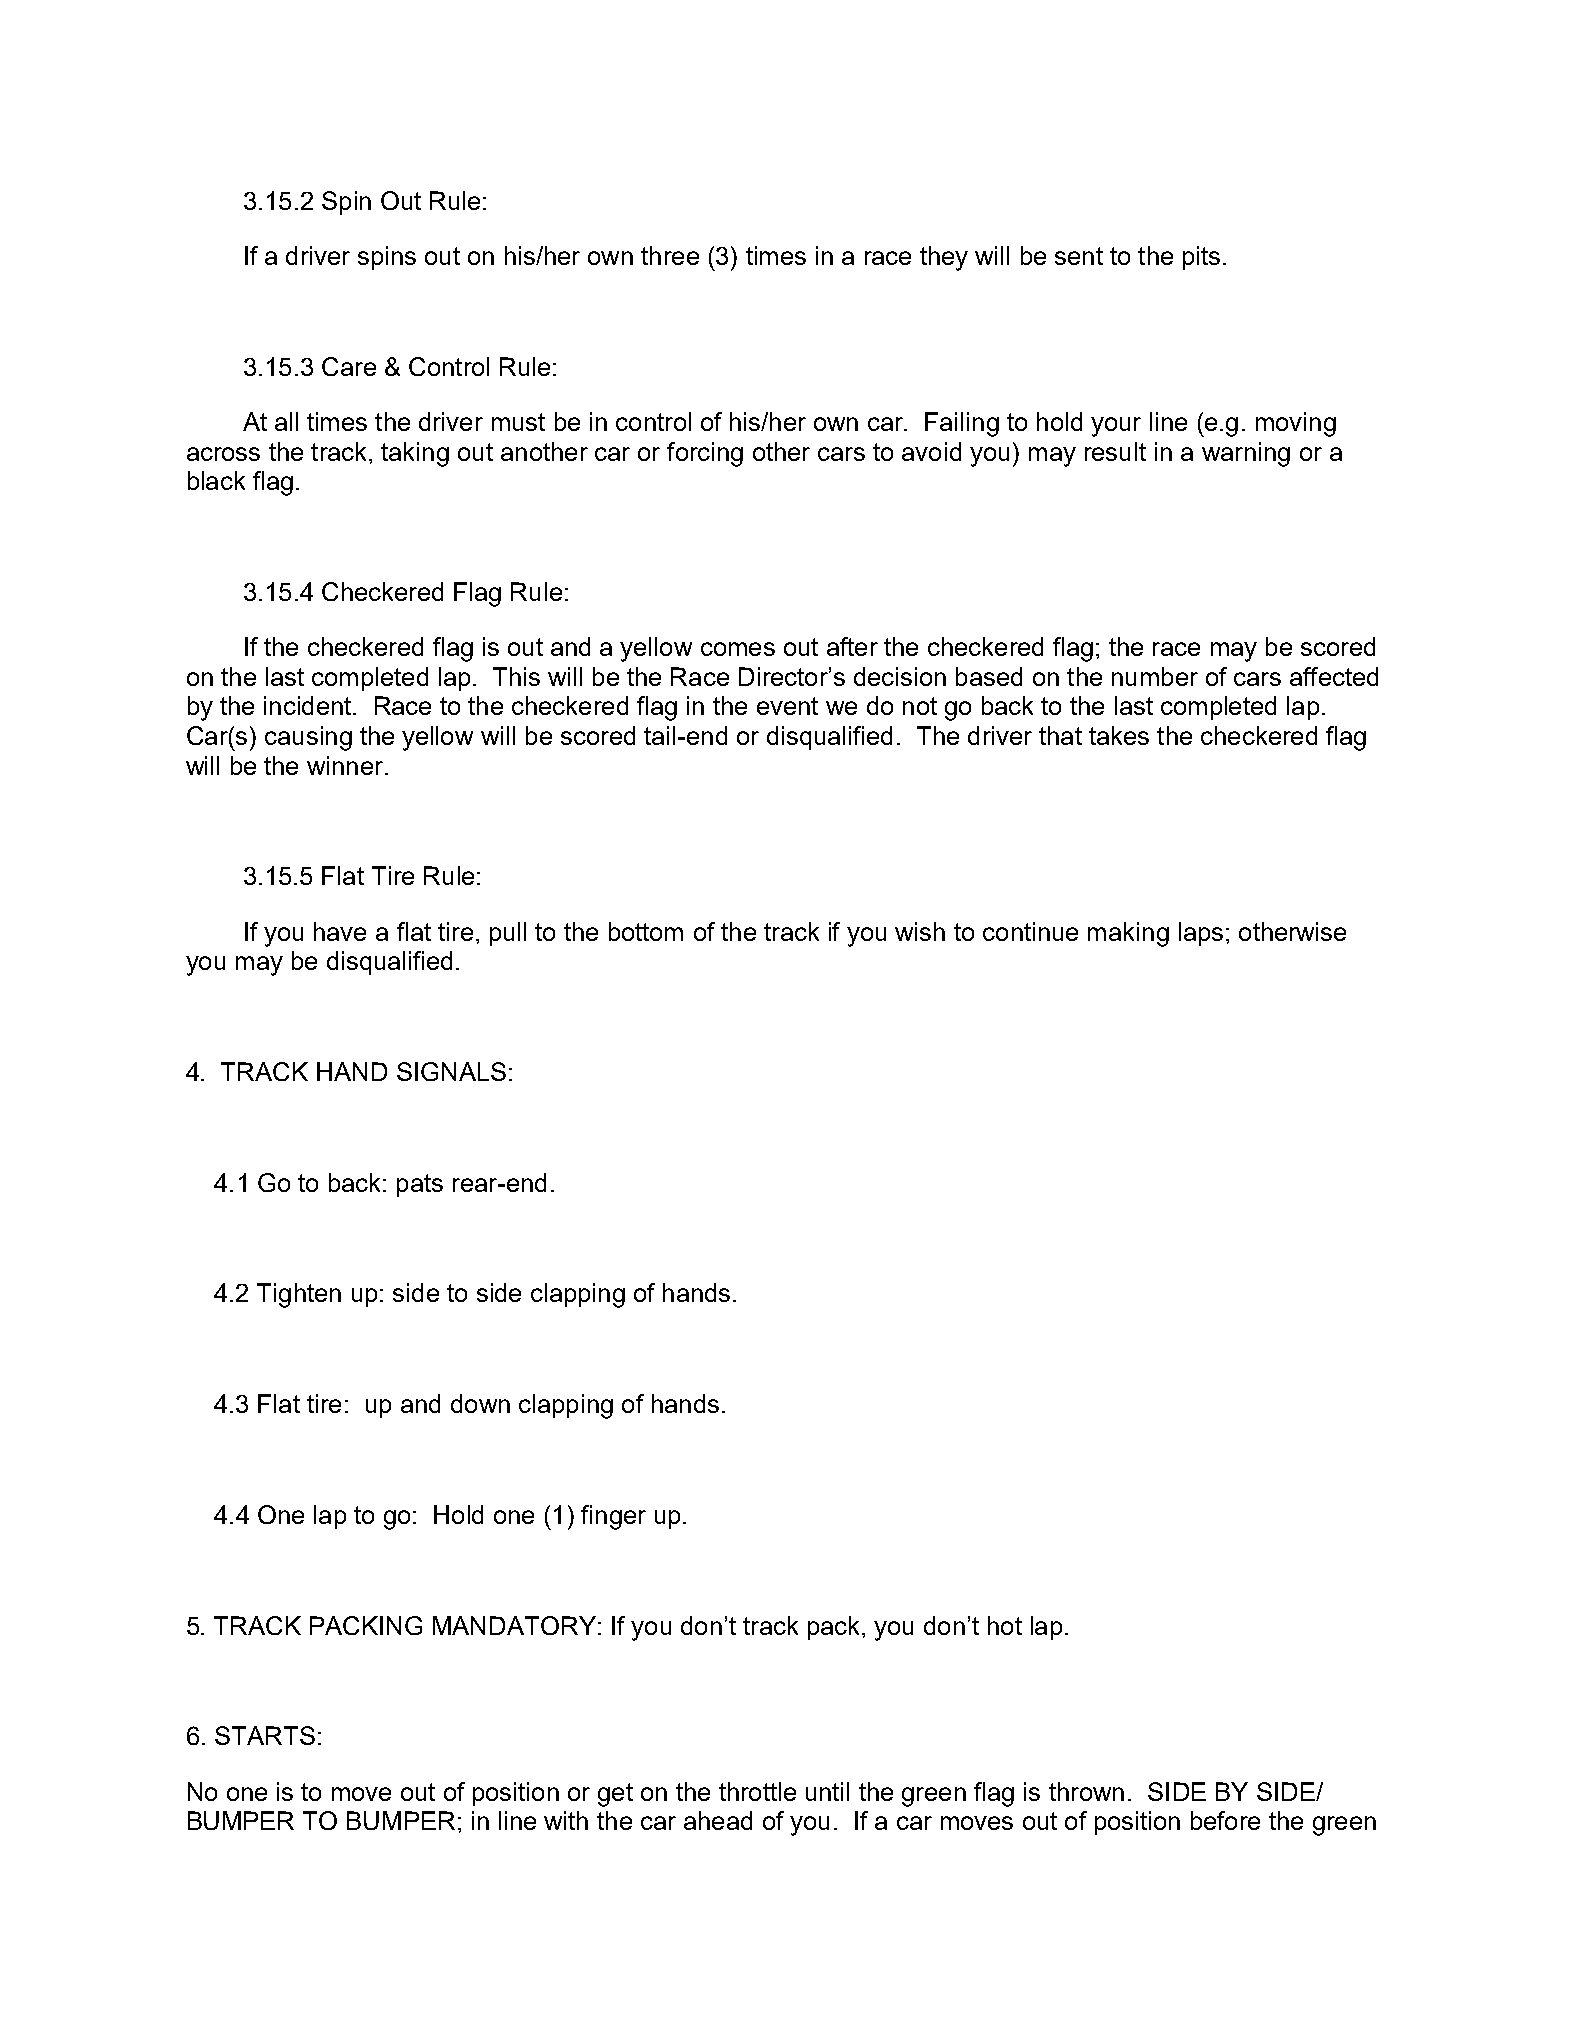 The image size is (1576, 2039). I want to click on pits, so click(1201, 258).
